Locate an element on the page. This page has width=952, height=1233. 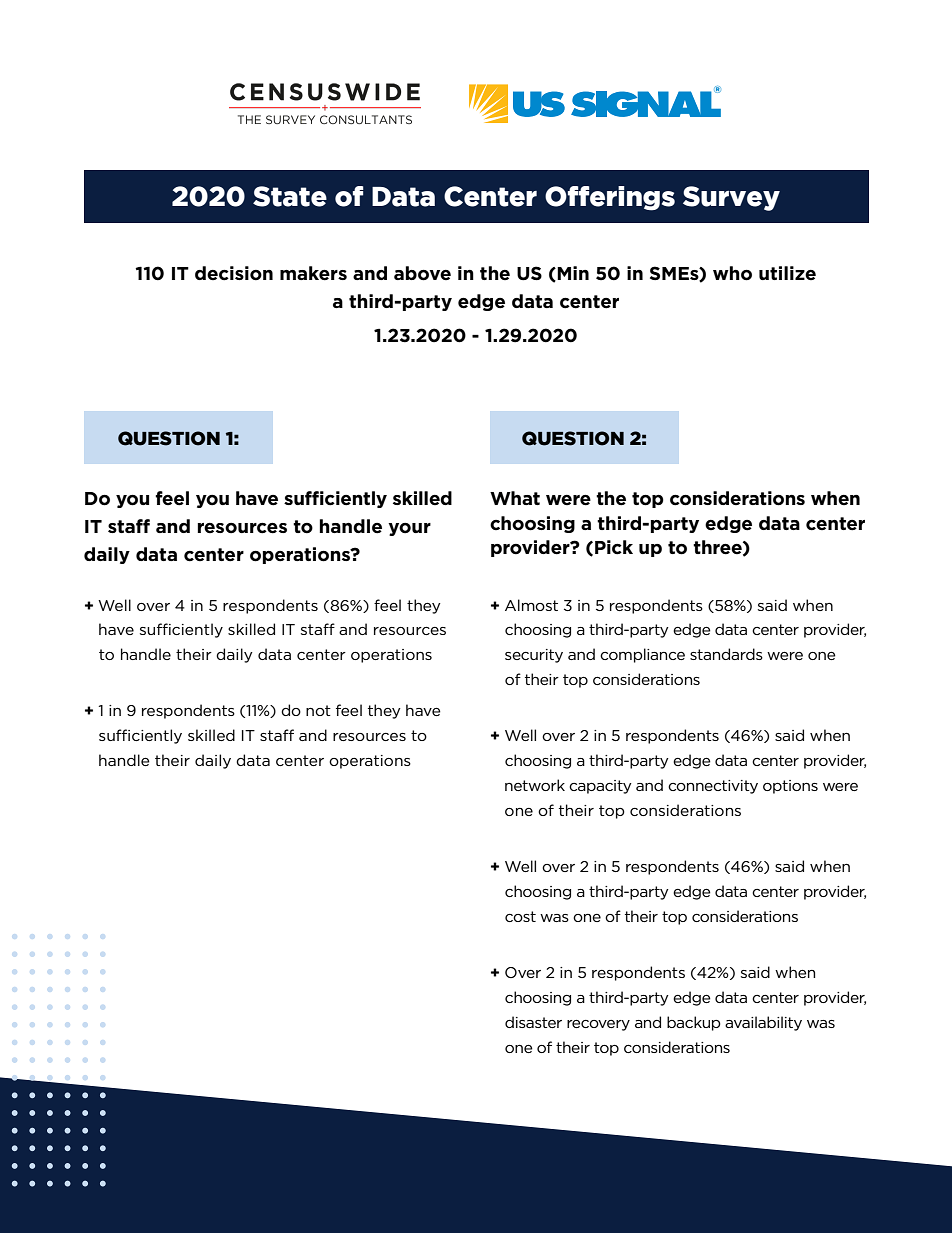
Almost is located at coordinates (531, 605).
